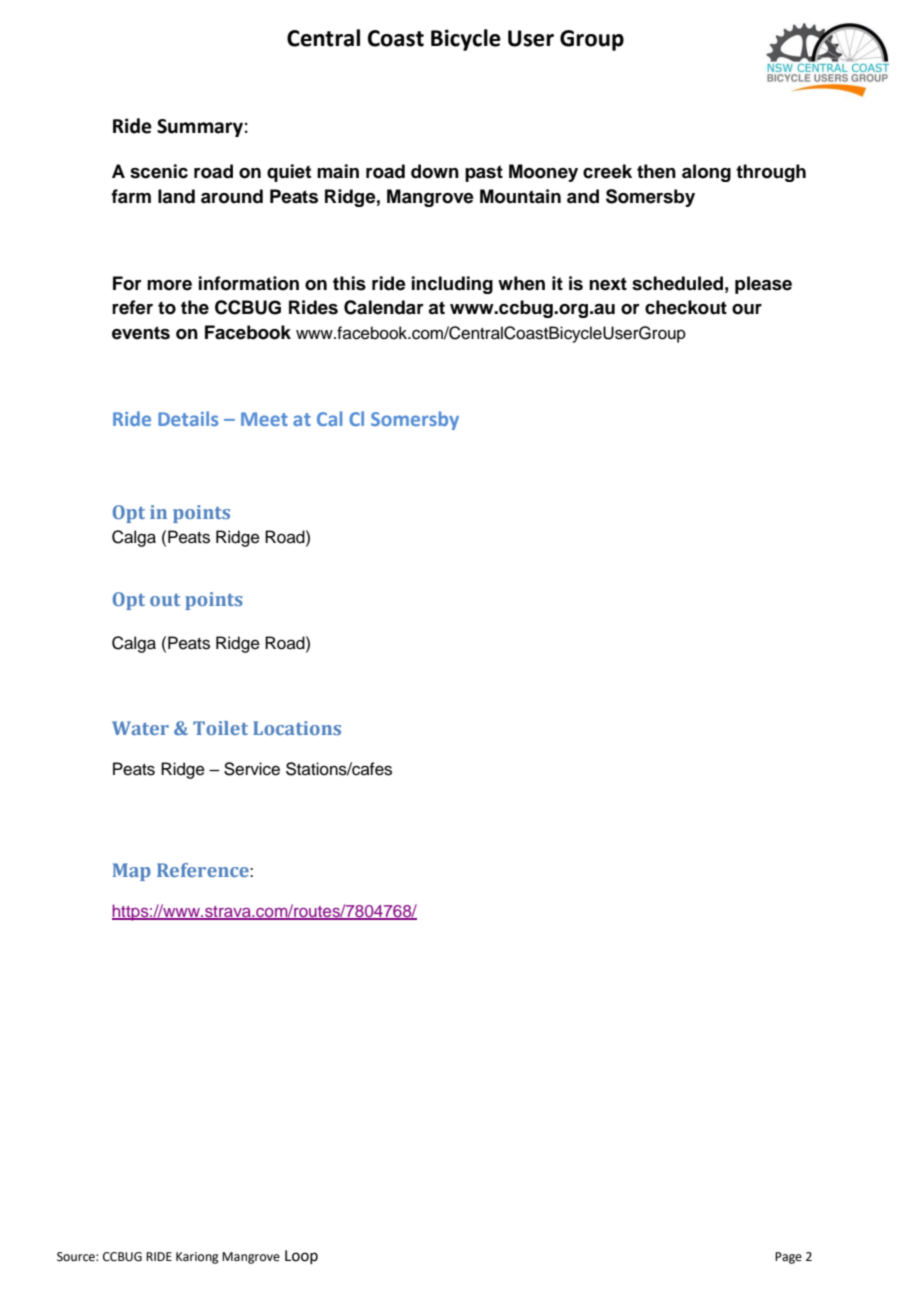 Image resolution: width=924 pixels, height=1308 pixels. What do you see at coordinates (301, 1257) in the page?
I see `Loop` at bounding box center [301, 1257].
